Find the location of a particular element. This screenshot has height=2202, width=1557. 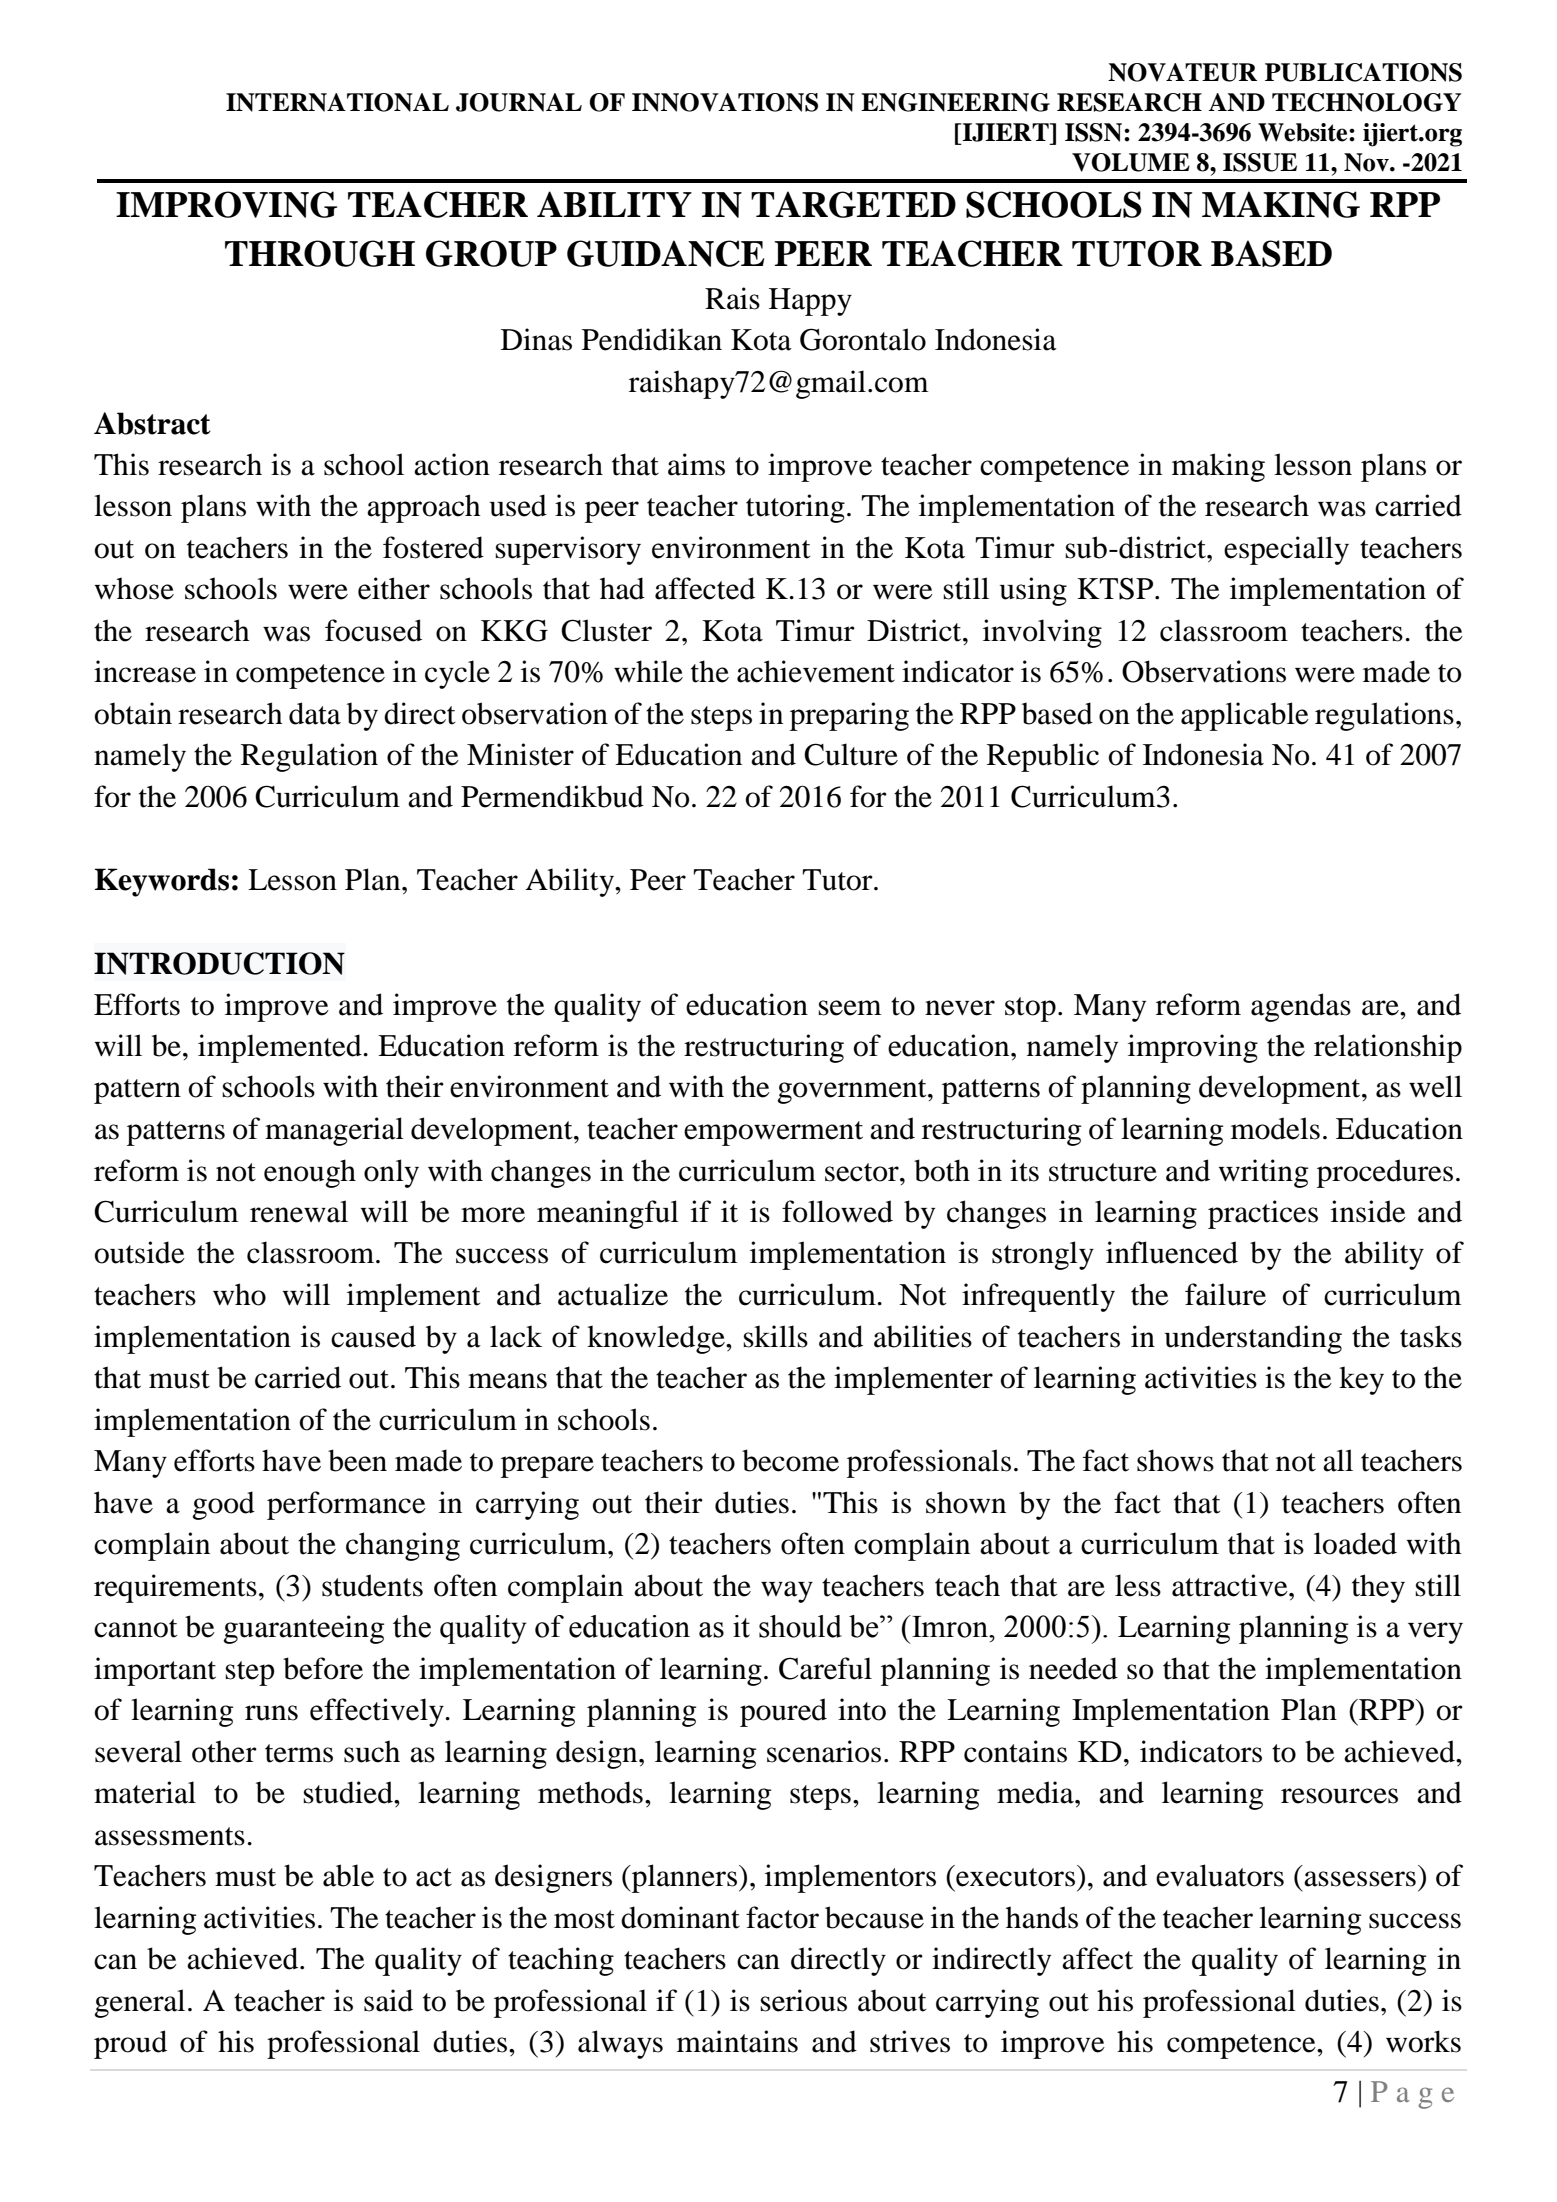

data is located at coordinates (315, 713).
